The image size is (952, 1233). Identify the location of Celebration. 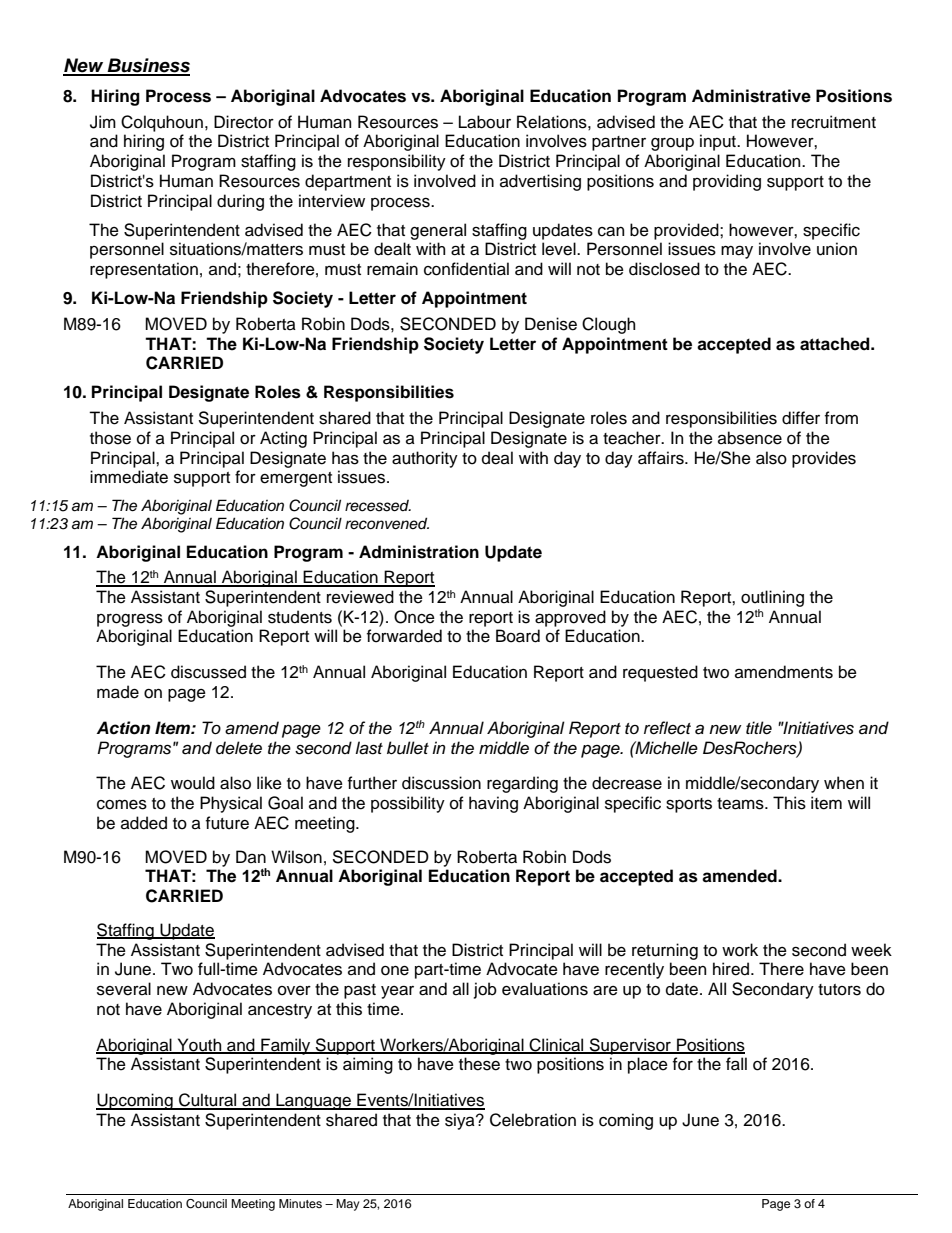
(533, 1120).
